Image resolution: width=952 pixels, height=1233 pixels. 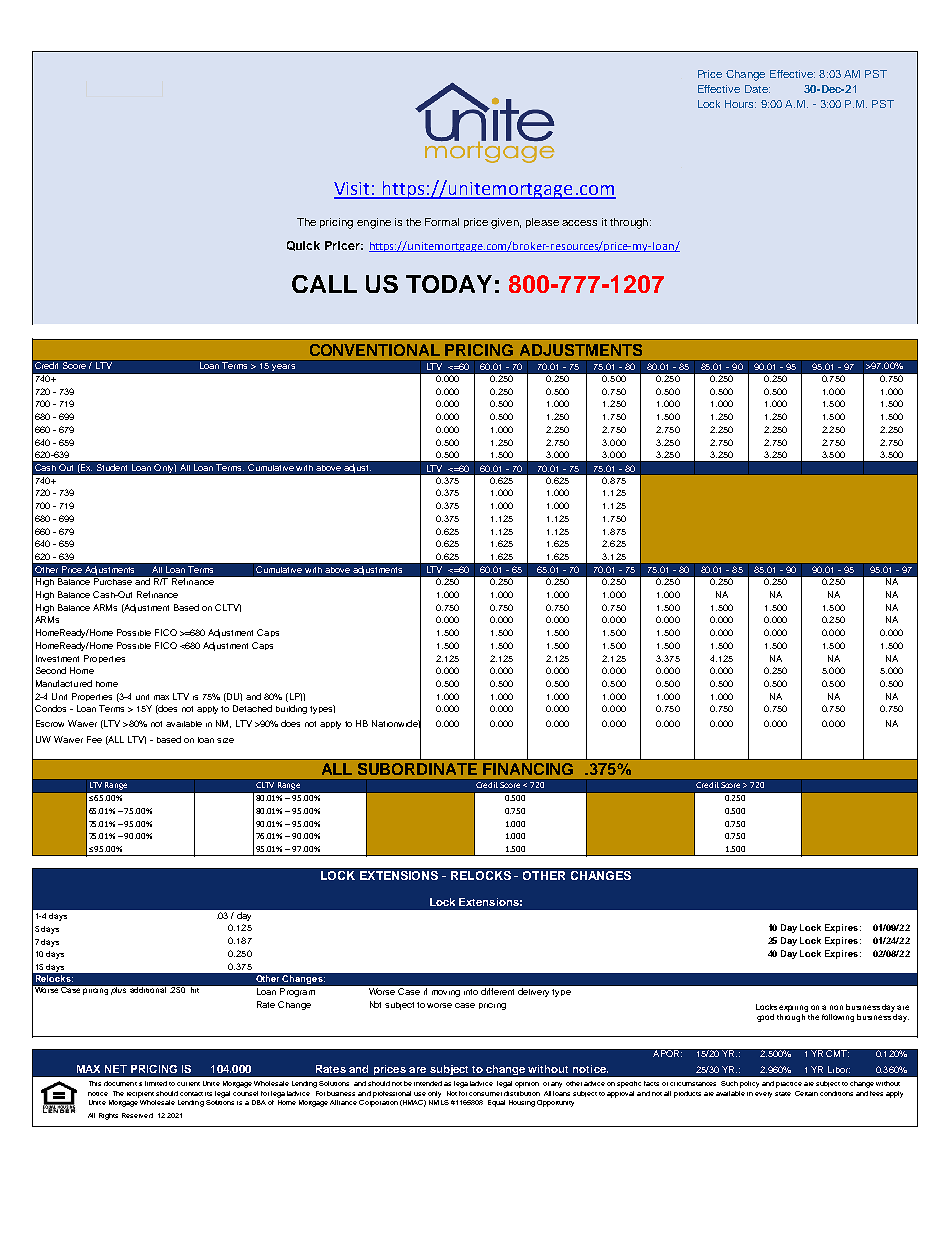 What do you see at coordinates (579, 223) in the document?
I see `access` at bounding box center [579, 223].
